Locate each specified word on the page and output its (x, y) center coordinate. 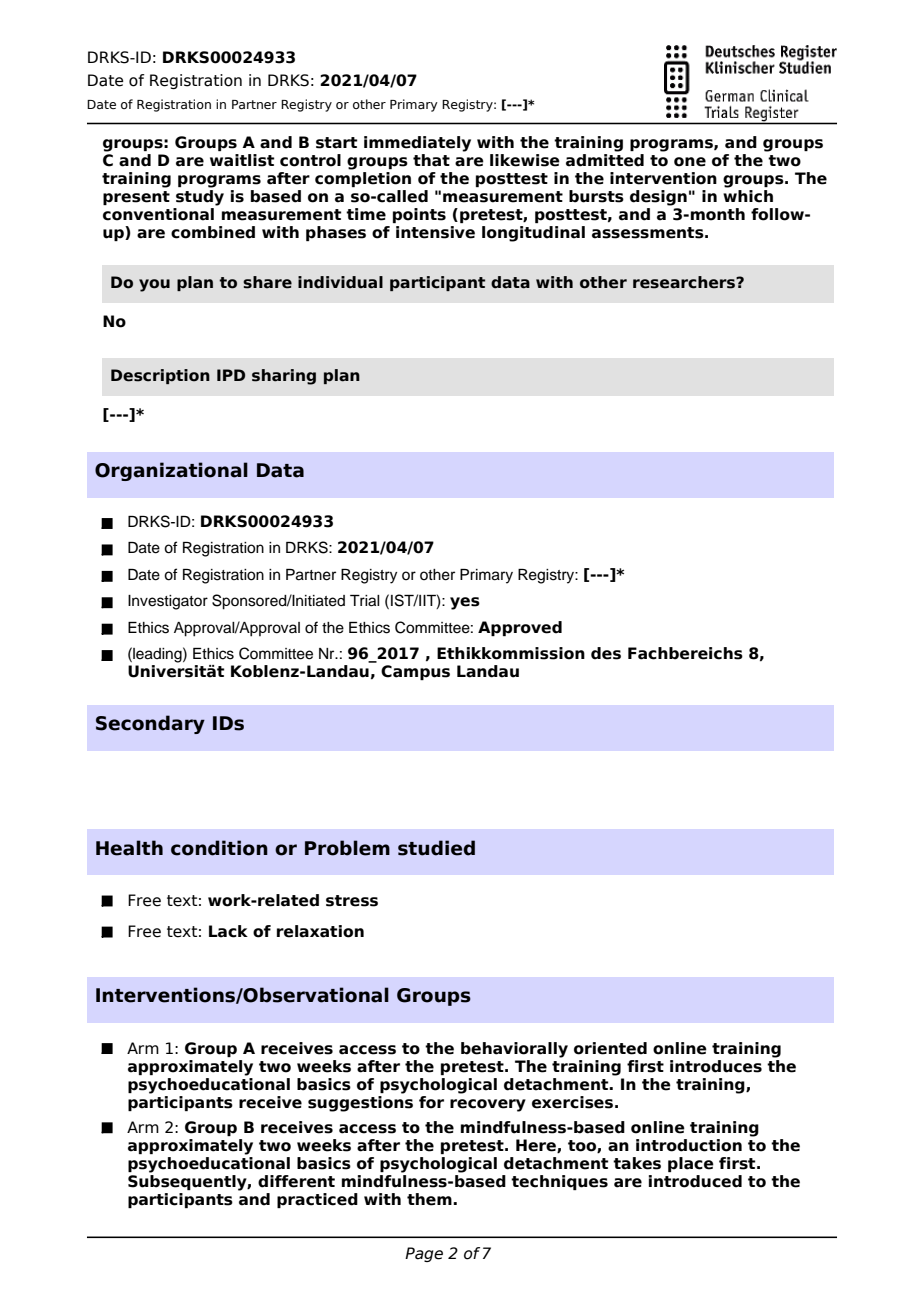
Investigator (168, 602)
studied (436, 848)
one (690, 162)
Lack (228, 931)
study (200, 198)
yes (465, 603)
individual (340, 282)
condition (219, 848)
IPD (231, 375)
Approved (520, 628)
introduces (716, 1066)
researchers (685, 282)
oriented (610, 1048)
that (431, 160)
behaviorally (514, 1050)
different (296, 1181)
